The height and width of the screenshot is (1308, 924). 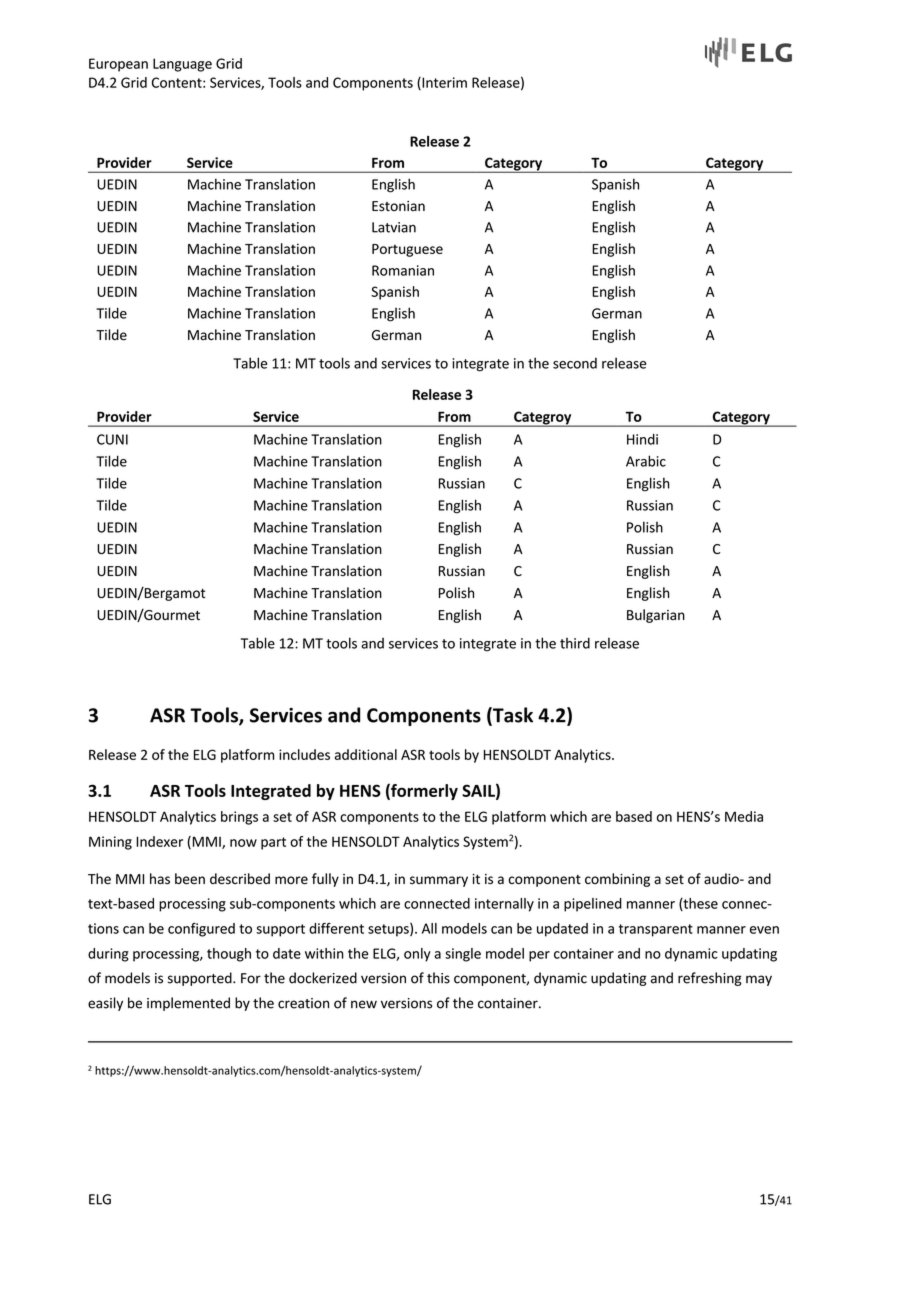 I want to click on Bulgarian, so click(x=656, y=616).
